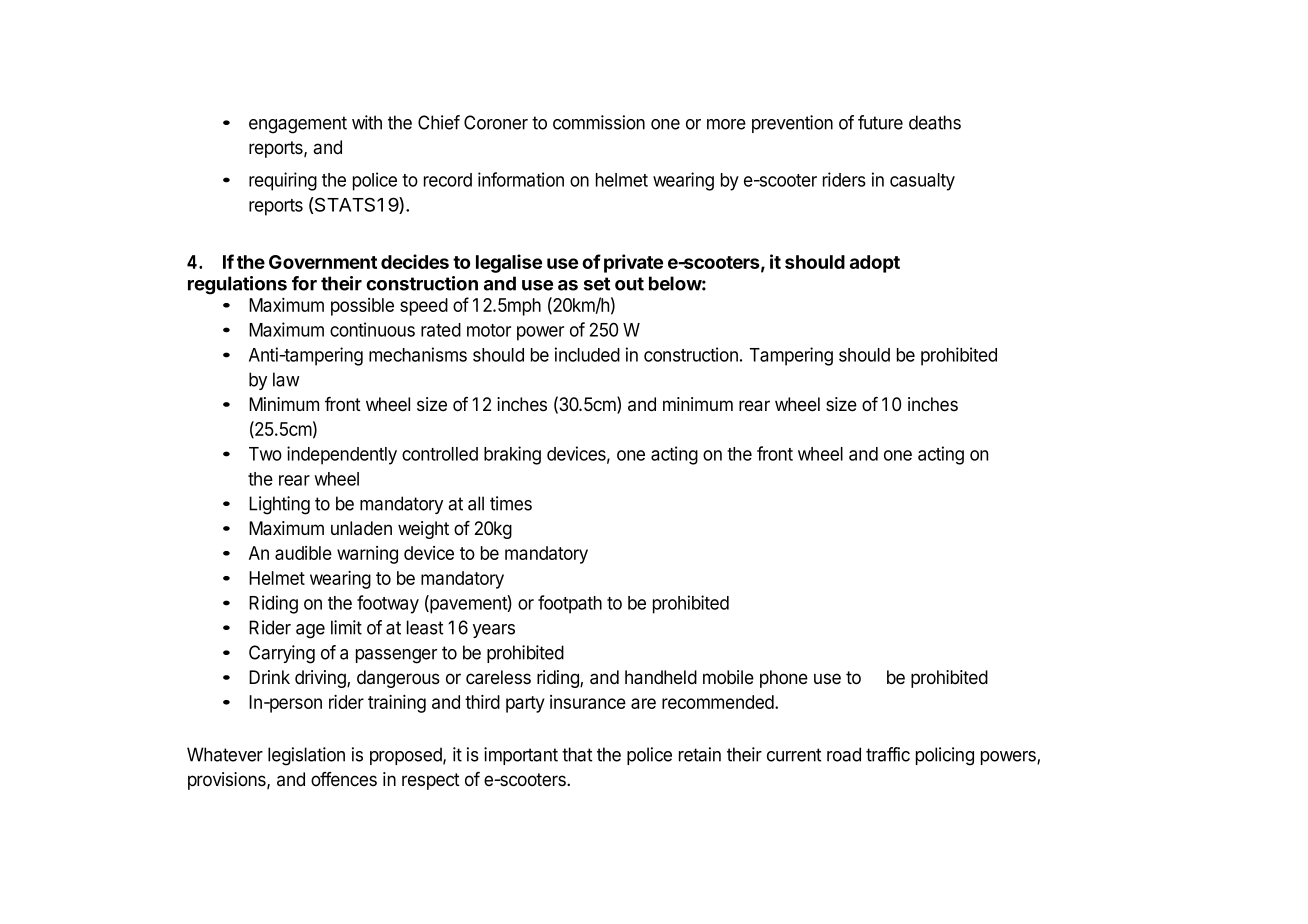  I want to click on commission, so click(599, 122).
